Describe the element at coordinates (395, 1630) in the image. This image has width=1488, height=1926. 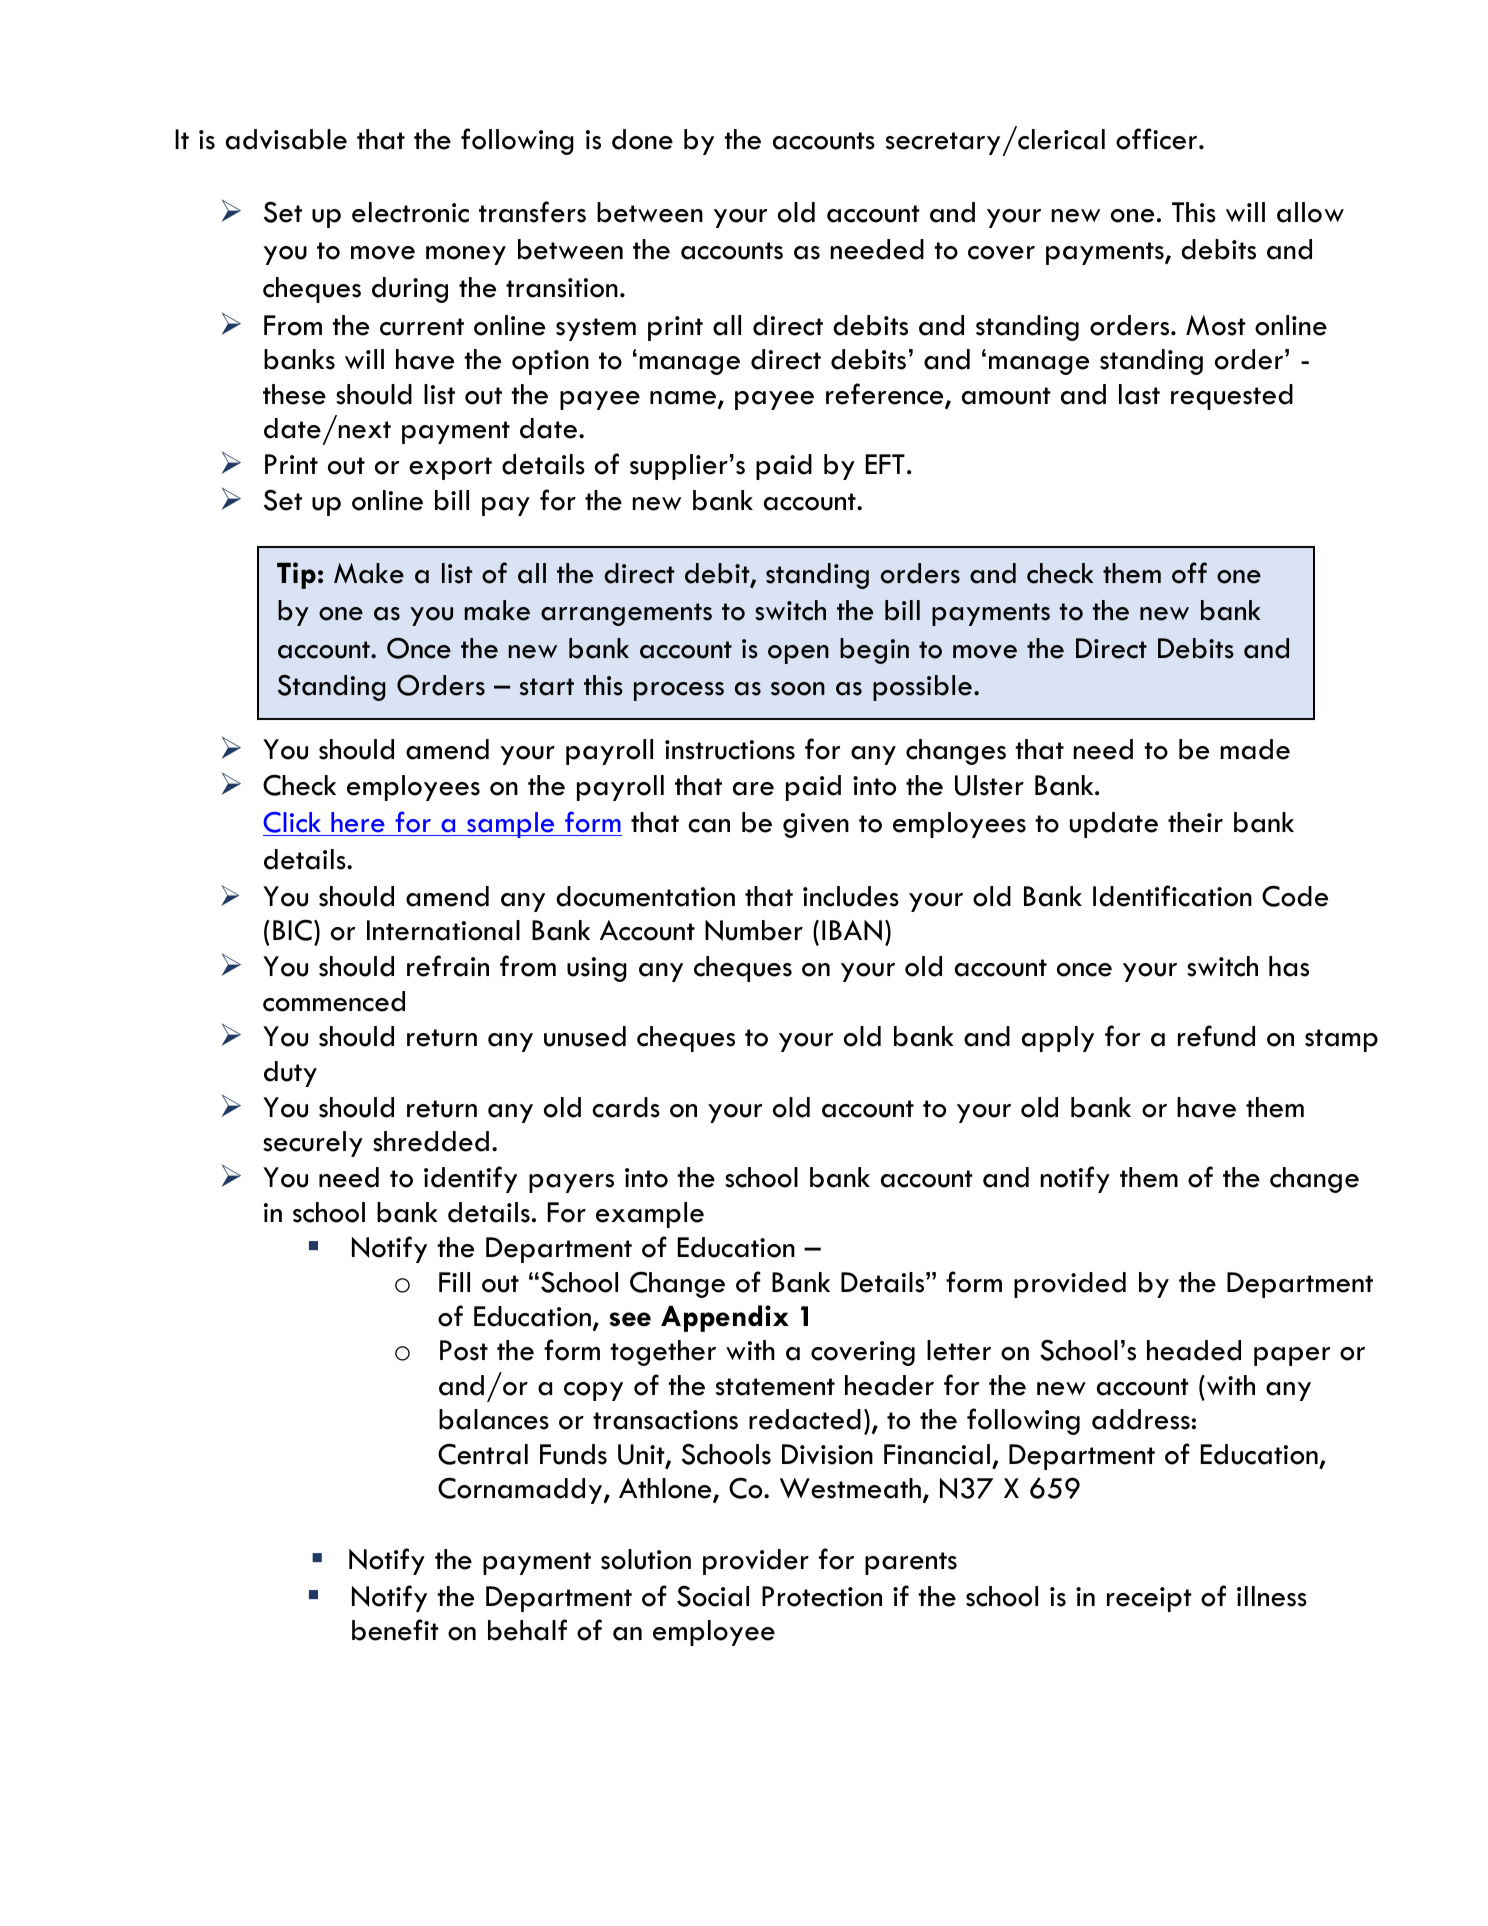
I see `benefit` at that location.
